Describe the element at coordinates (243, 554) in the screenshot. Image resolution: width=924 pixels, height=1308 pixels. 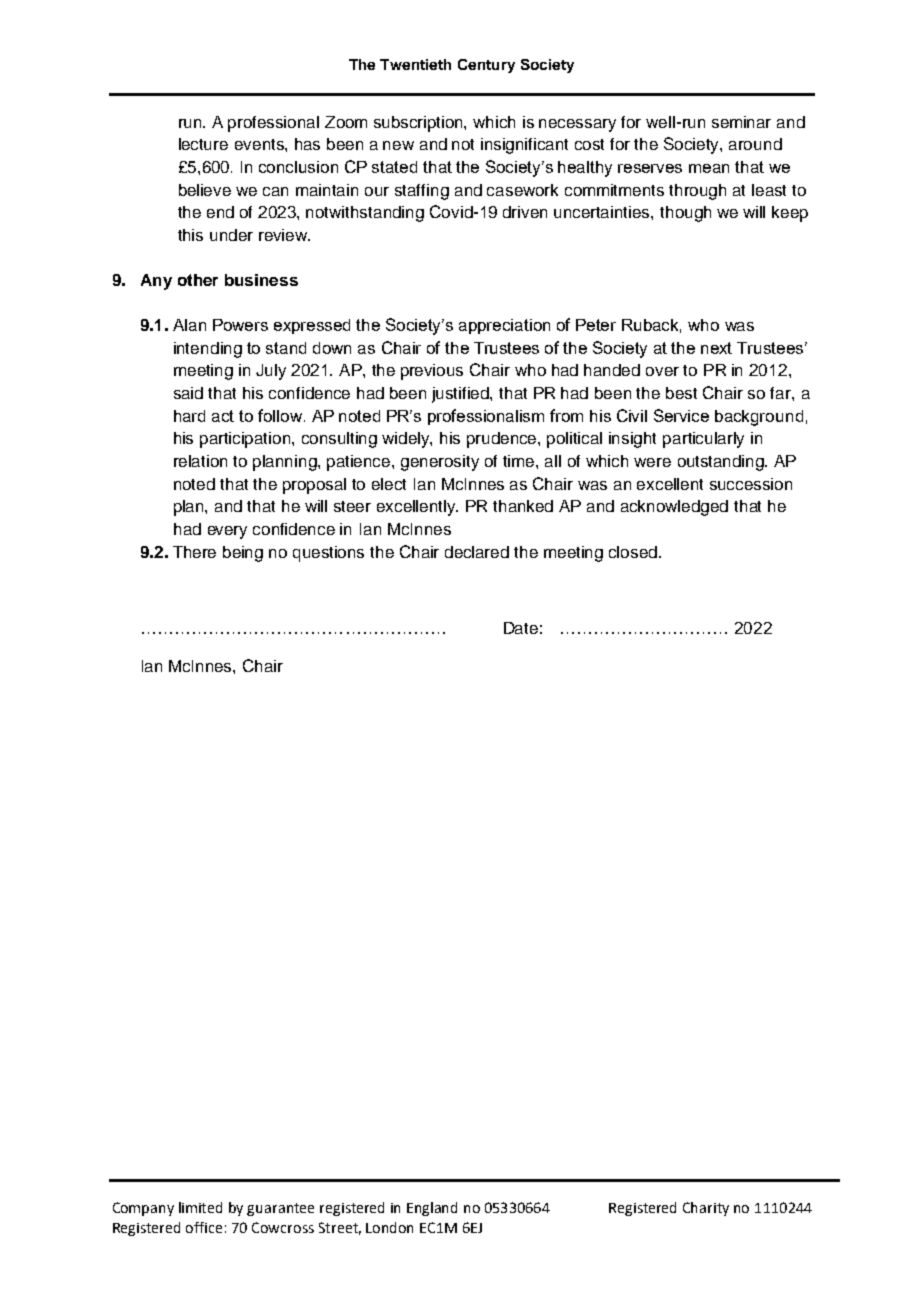
I see `being` at that location.
